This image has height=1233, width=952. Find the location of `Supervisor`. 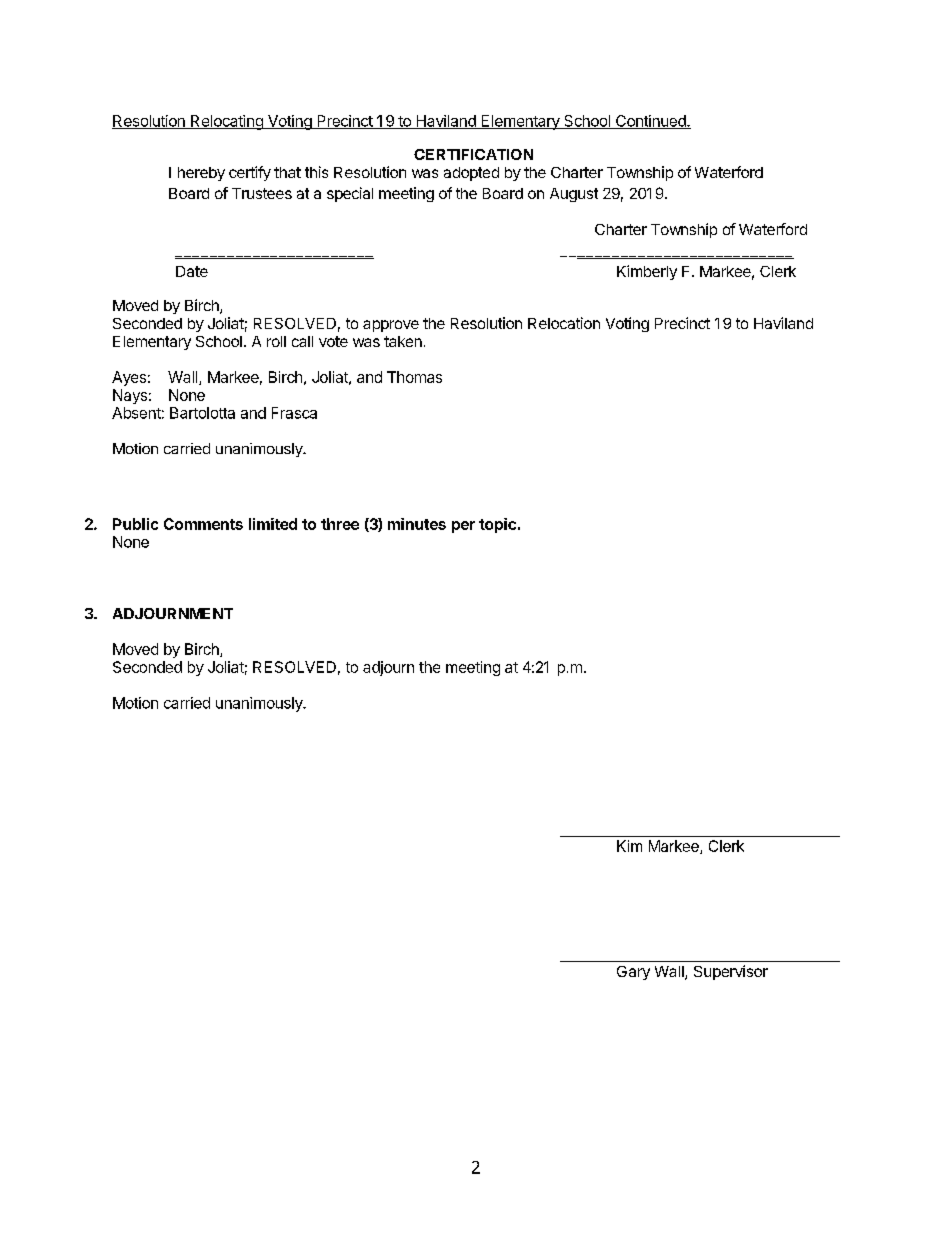

Supervisor is located at coordinates (731, 972).
